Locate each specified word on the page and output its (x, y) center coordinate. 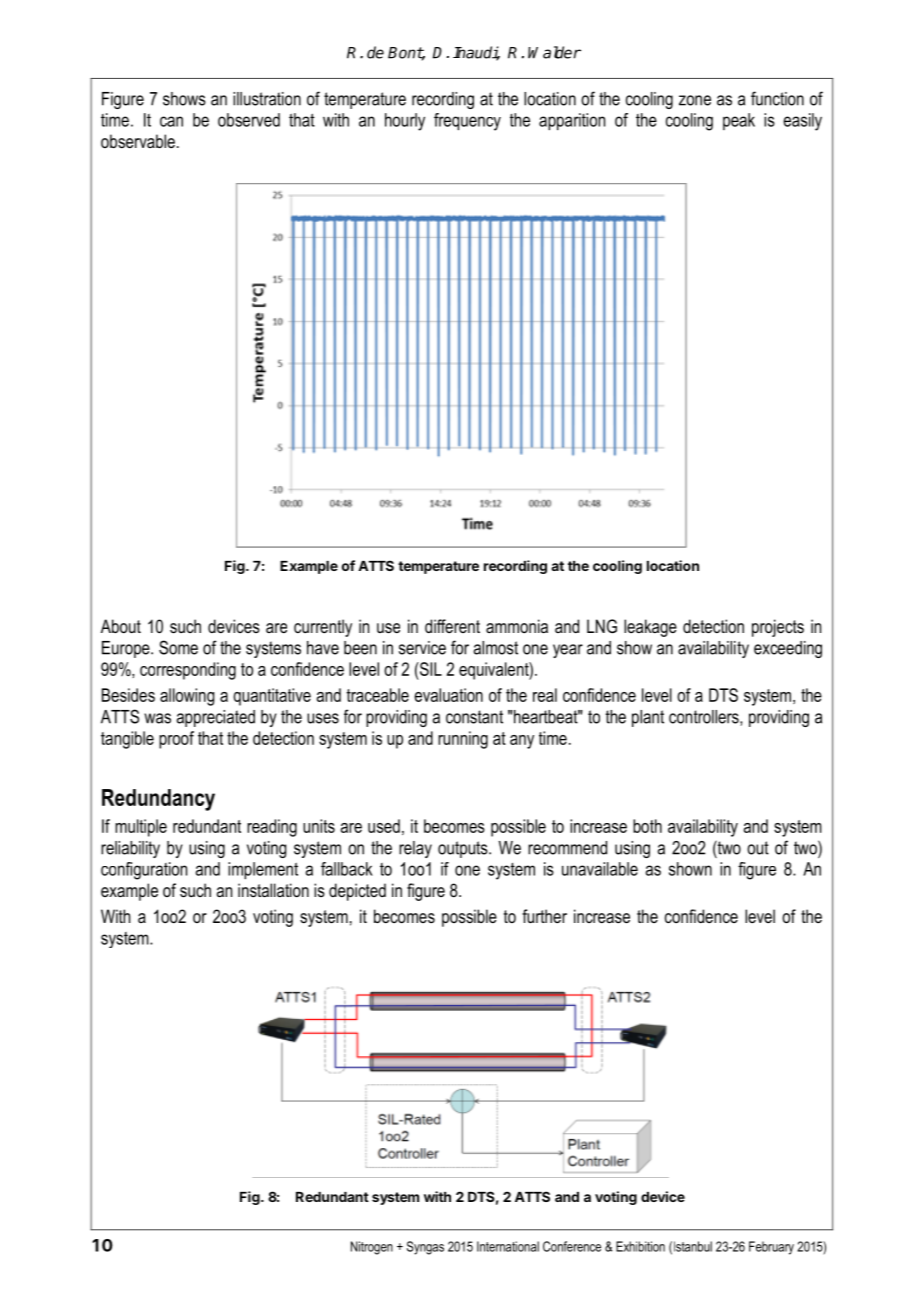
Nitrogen (372, 1248)
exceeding (788, 649)
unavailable (600, 869)
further (544, 916)
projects (778, 628)
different (452, 626)
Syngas (425, 1248)
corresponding (188, 671)
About (121, 626)
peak (739, 121)
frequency (467, 122)
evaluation (448, 695)
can (171, 121)
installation (273, 890)
